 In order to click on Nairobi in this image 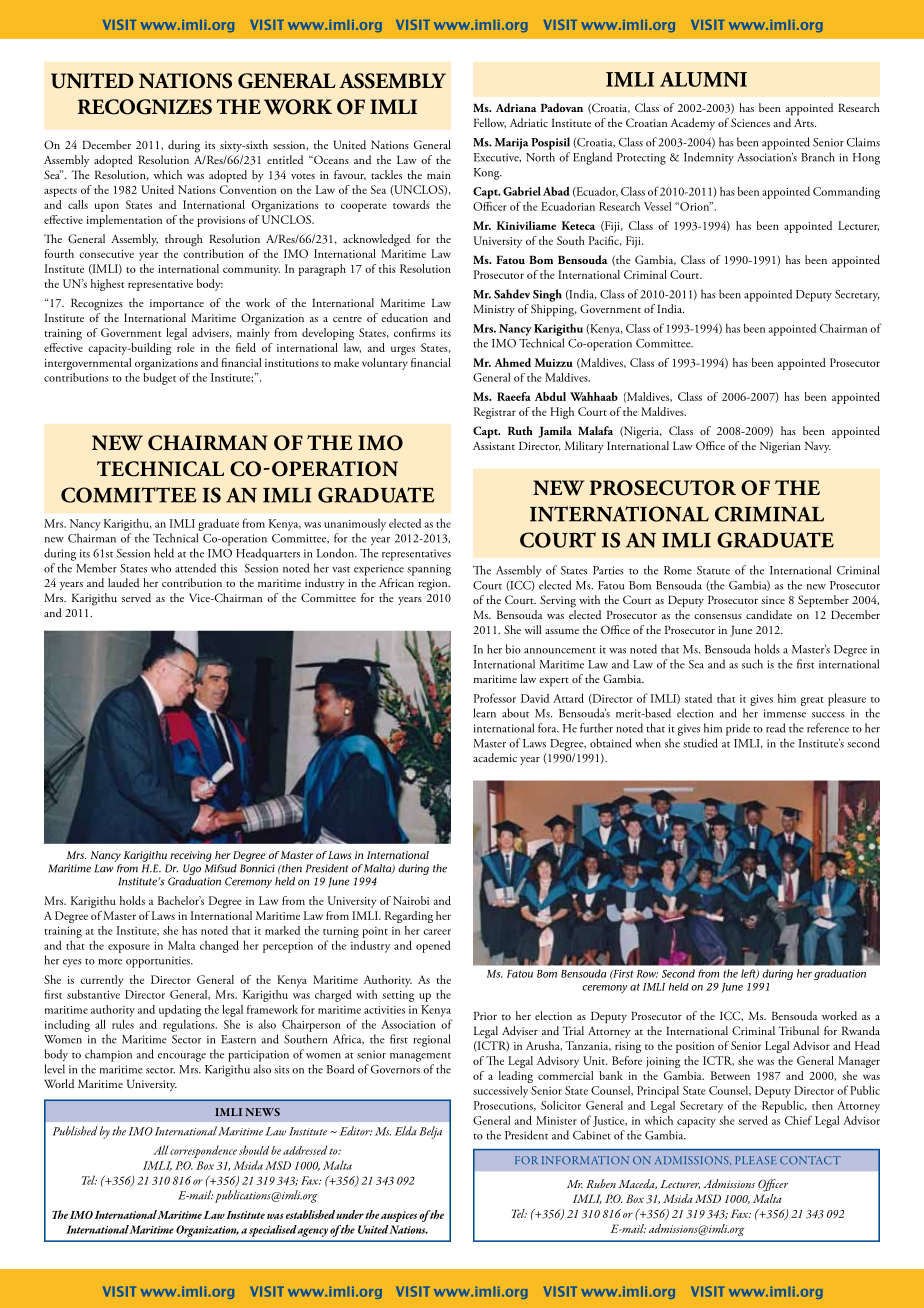, I will do `click(411, 900)`.
